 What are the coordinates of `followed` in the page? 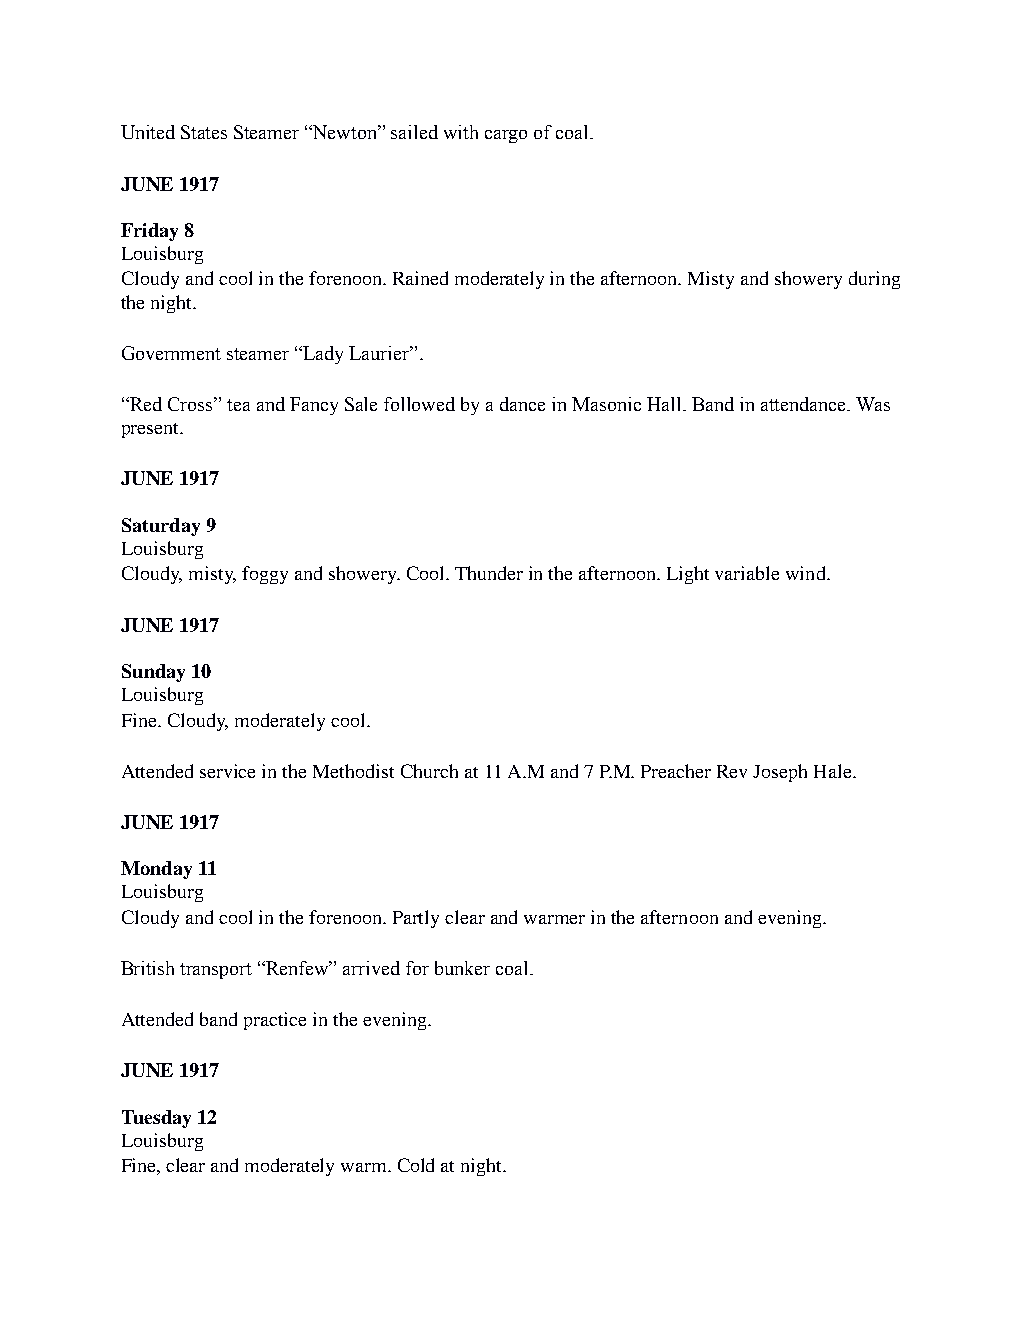 It's located at (419, 404).
